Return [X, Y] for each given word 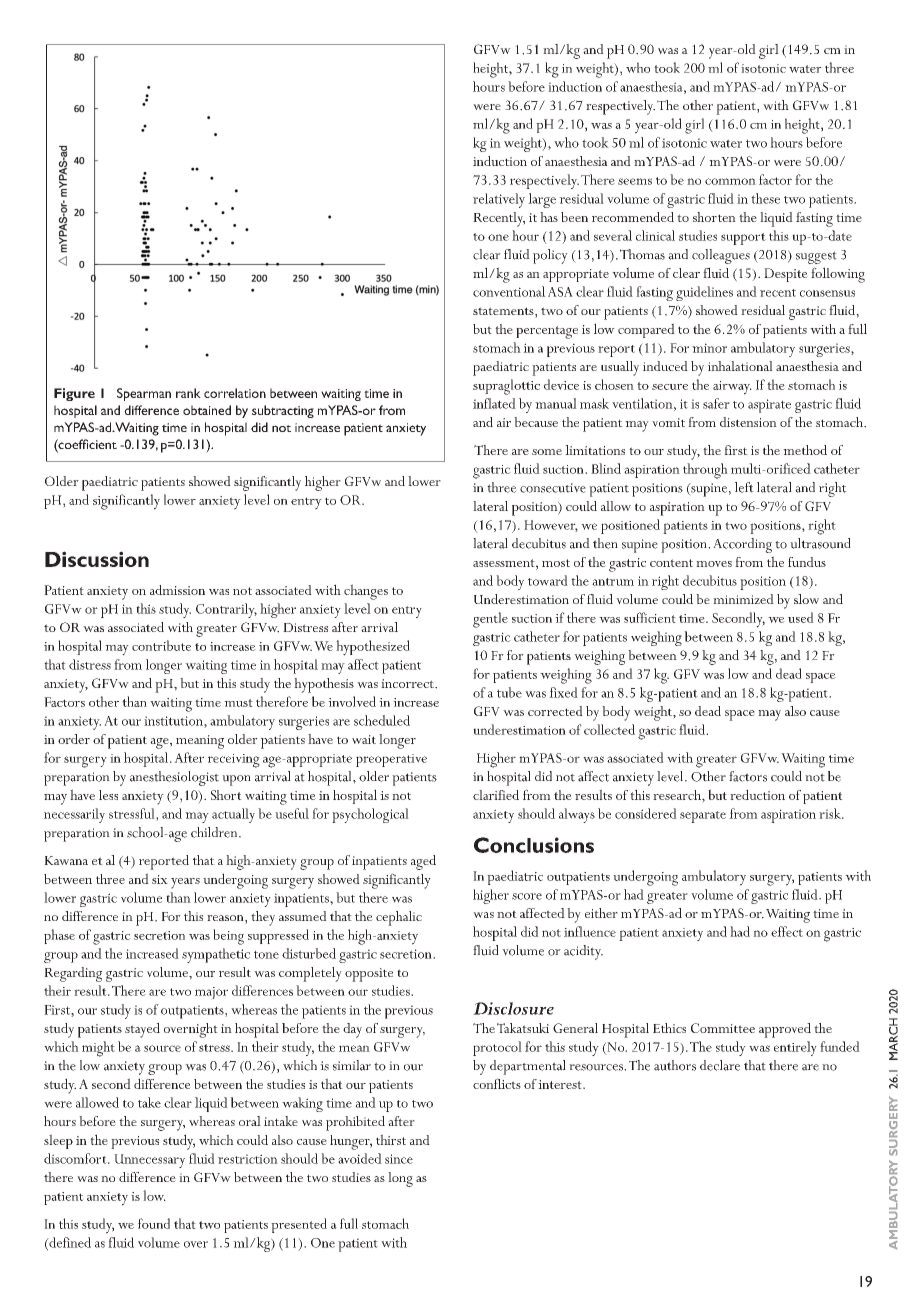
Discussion [97, 559]
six [160, 879]
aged [423, 862]
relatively [499, 200]
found [154, 1223]
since [399, 1159]
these [765, 198]
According [742, 545]
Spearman [144, 394]
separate [703, 817]
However [551, 526]
